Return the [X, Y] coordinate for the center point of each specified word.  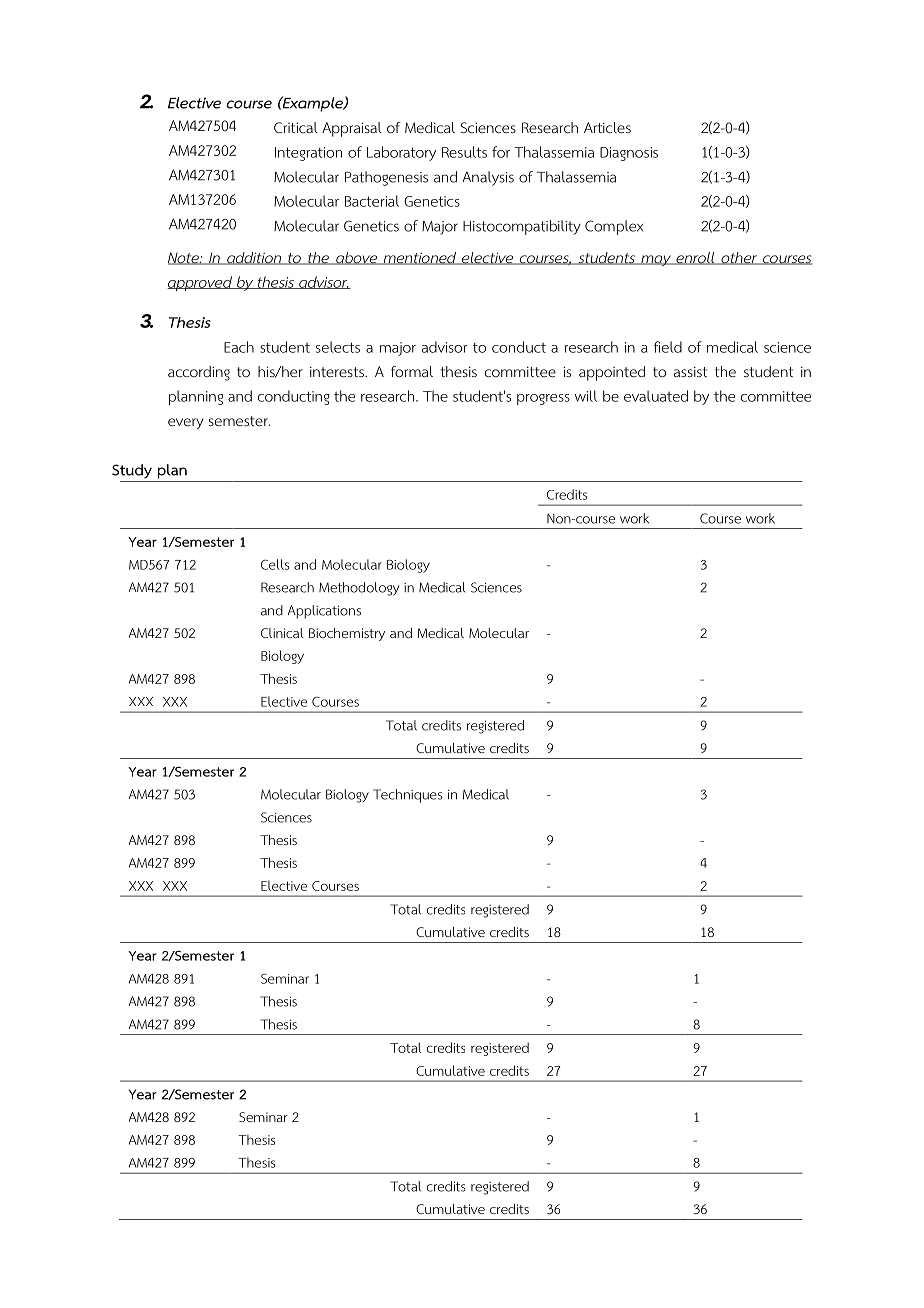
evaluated [656, 396]
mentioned [420, 258]
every [185, 423]
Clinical [282, 633]
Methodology [359, 589]
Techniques [407, 796]
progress [543, 399]
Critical [296, 127]
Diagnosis [629, 154]
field [668, 347]
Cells [275, 564]
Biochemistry [347, 634]
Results [464, 152]
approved [200, 283]
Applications [324, 612]
